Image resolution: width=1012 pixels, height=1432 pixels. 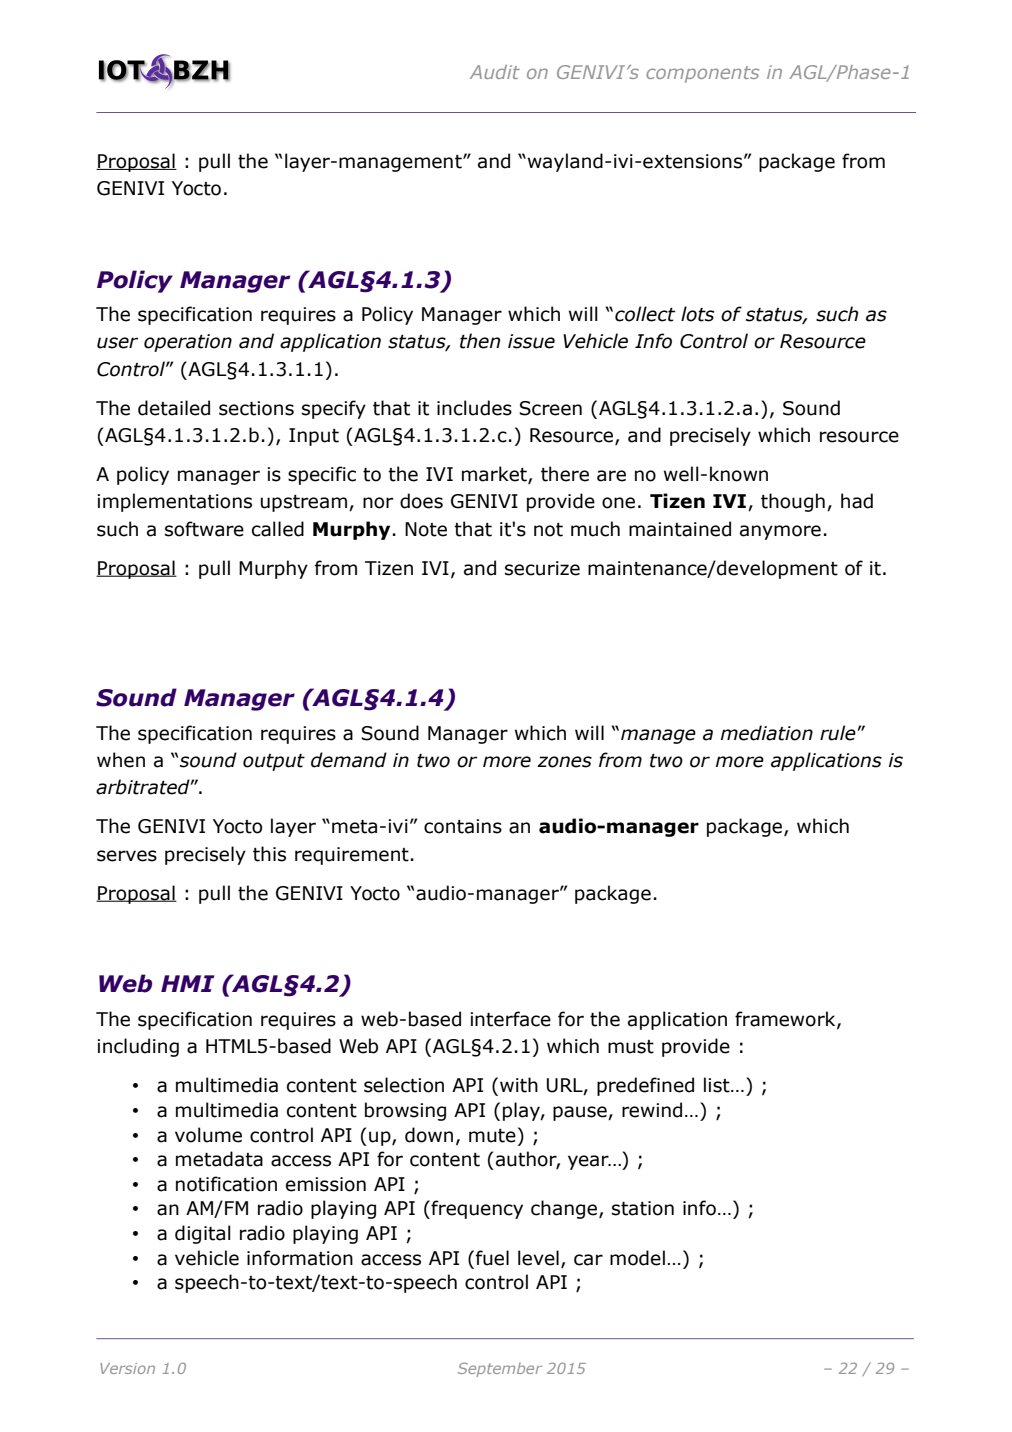 I want to click on market, so click(x=495, y=475).
